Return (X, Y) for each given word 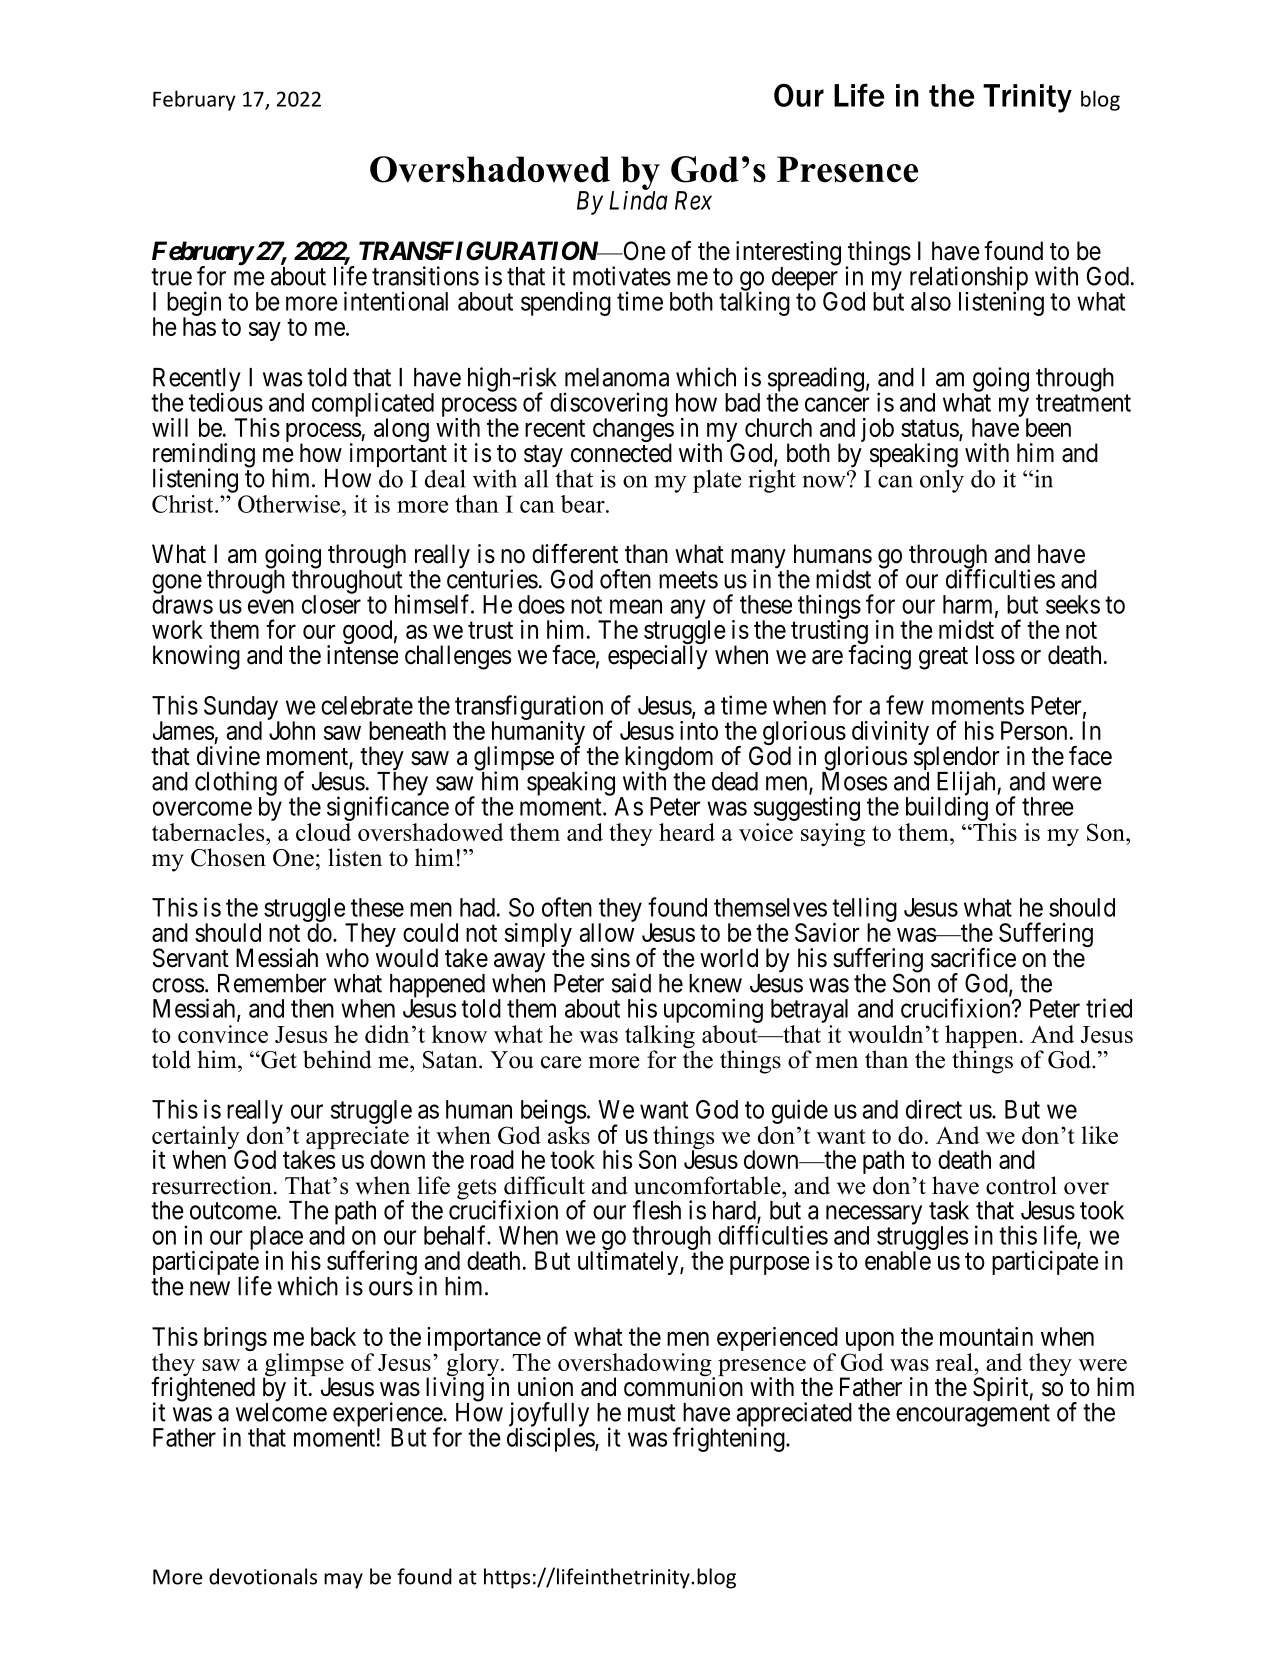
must (652, 1413)
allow (607, 932)
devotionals (263, 1576)
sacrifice (973, 957)
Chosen (228, 857)
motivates (622, 276)
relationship (969, 279)
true (171, 277)
